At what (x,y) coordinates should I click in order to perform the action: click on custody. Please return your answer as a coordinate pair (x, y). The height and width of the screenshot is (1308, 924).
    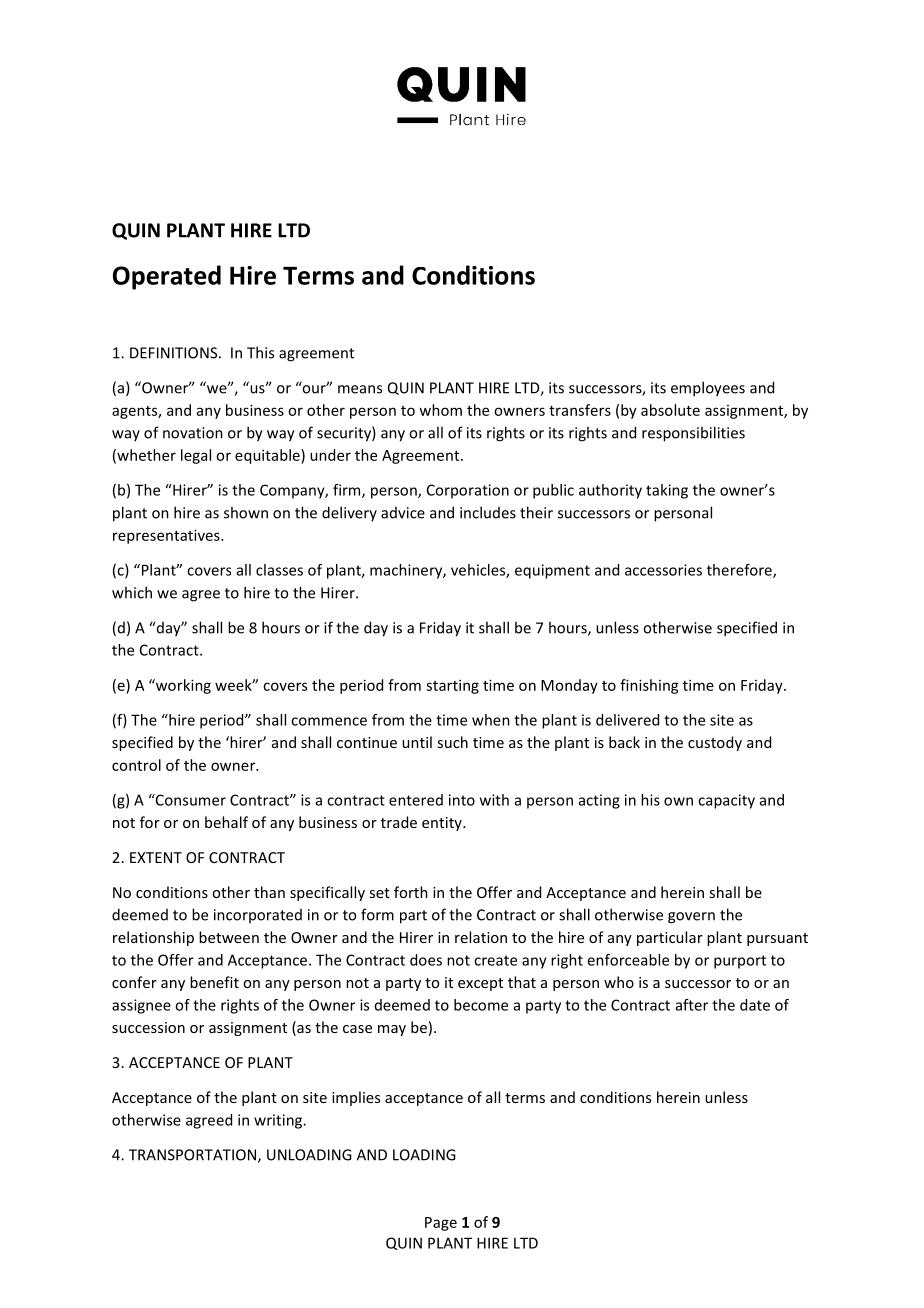
    Looking at the image, I should click on (715, 743).
